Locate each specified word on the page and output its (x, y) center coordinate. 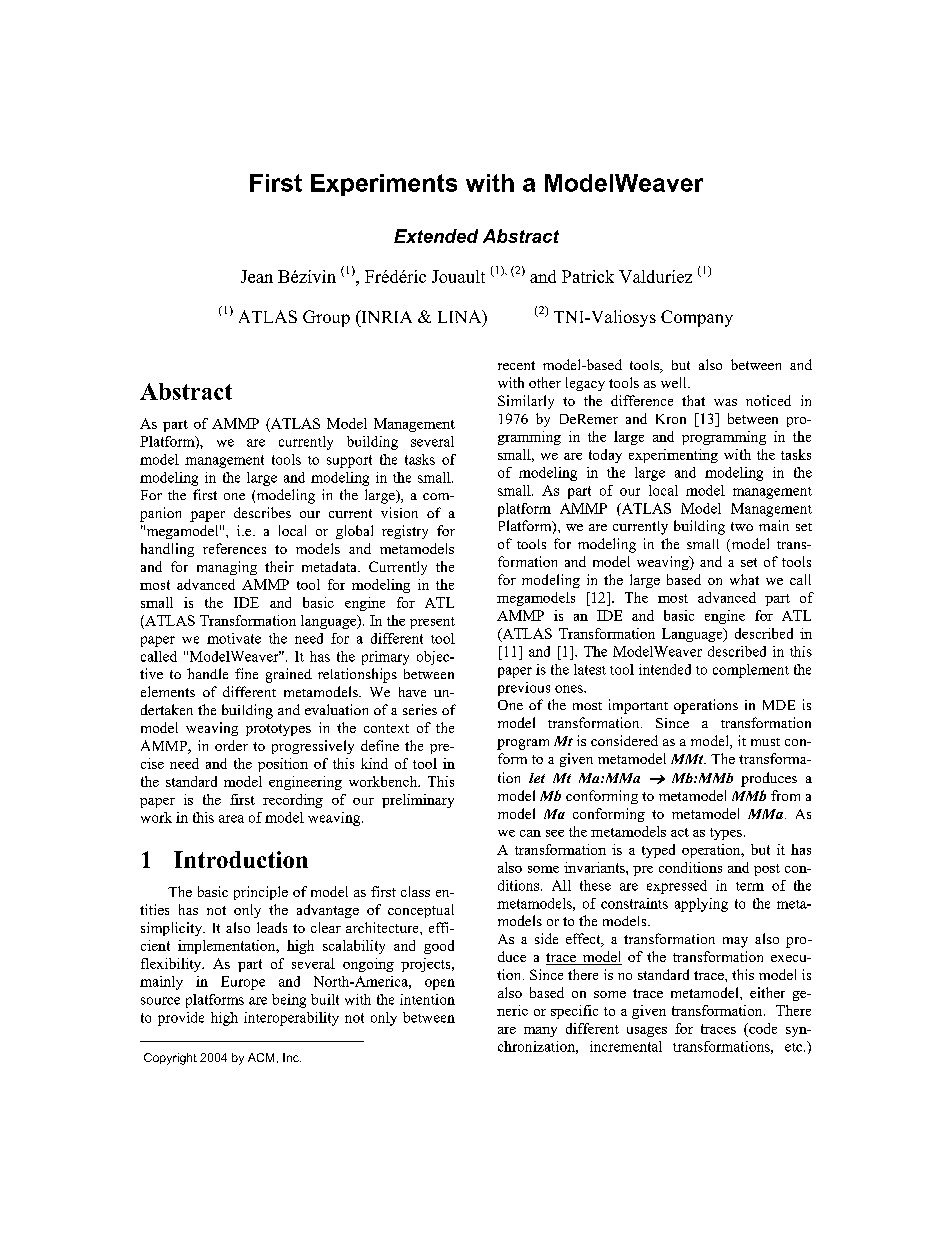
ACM (261, 1057)
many (540, 1032)
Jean (257, 276)
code (762, 1028)
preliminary (418, 801)
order (231, 745)
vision (399, 512)
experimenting (673, 456)
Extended (436, 236)
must (765, 742)
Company (697, 318)
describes (262, 512)
